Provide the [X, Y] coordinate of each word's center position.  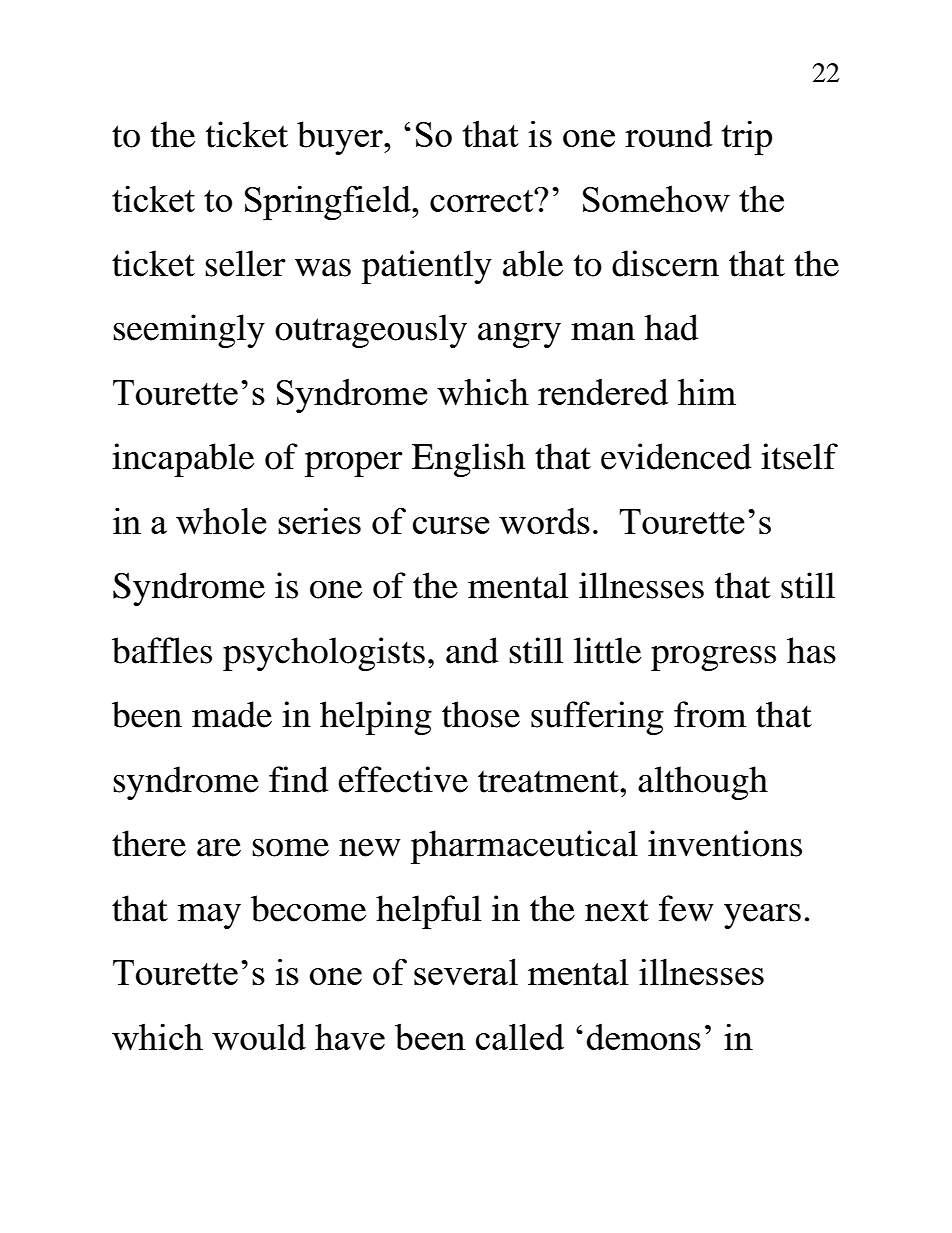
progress [713, 658]
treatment [549, 781]
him [707, 391]
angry [519, 335]
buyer [341, 138]
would [259, 1036]
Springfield [329, 203]
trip [747, 138]
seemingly [189, 331]
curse [451, 525]
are [219, 848]
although [703, 783]
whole [221, 520]
